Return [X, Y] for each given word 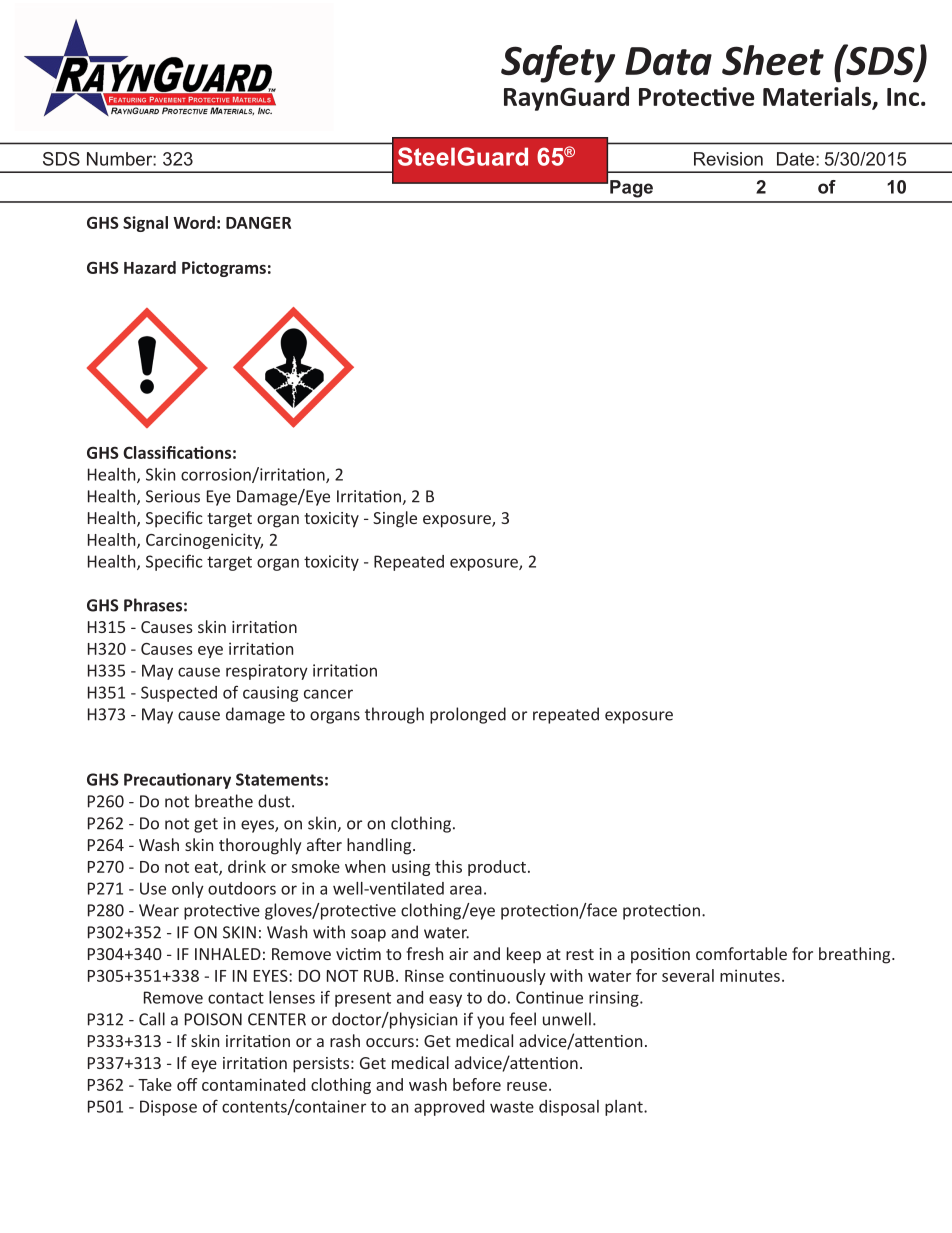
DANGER [258, 222]
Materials [818, 97]
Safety [558, 64]
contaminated [253, 1084]
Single [395, 519]
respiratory [267, 672]
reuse [527, 1086]
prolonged [468, 715]
